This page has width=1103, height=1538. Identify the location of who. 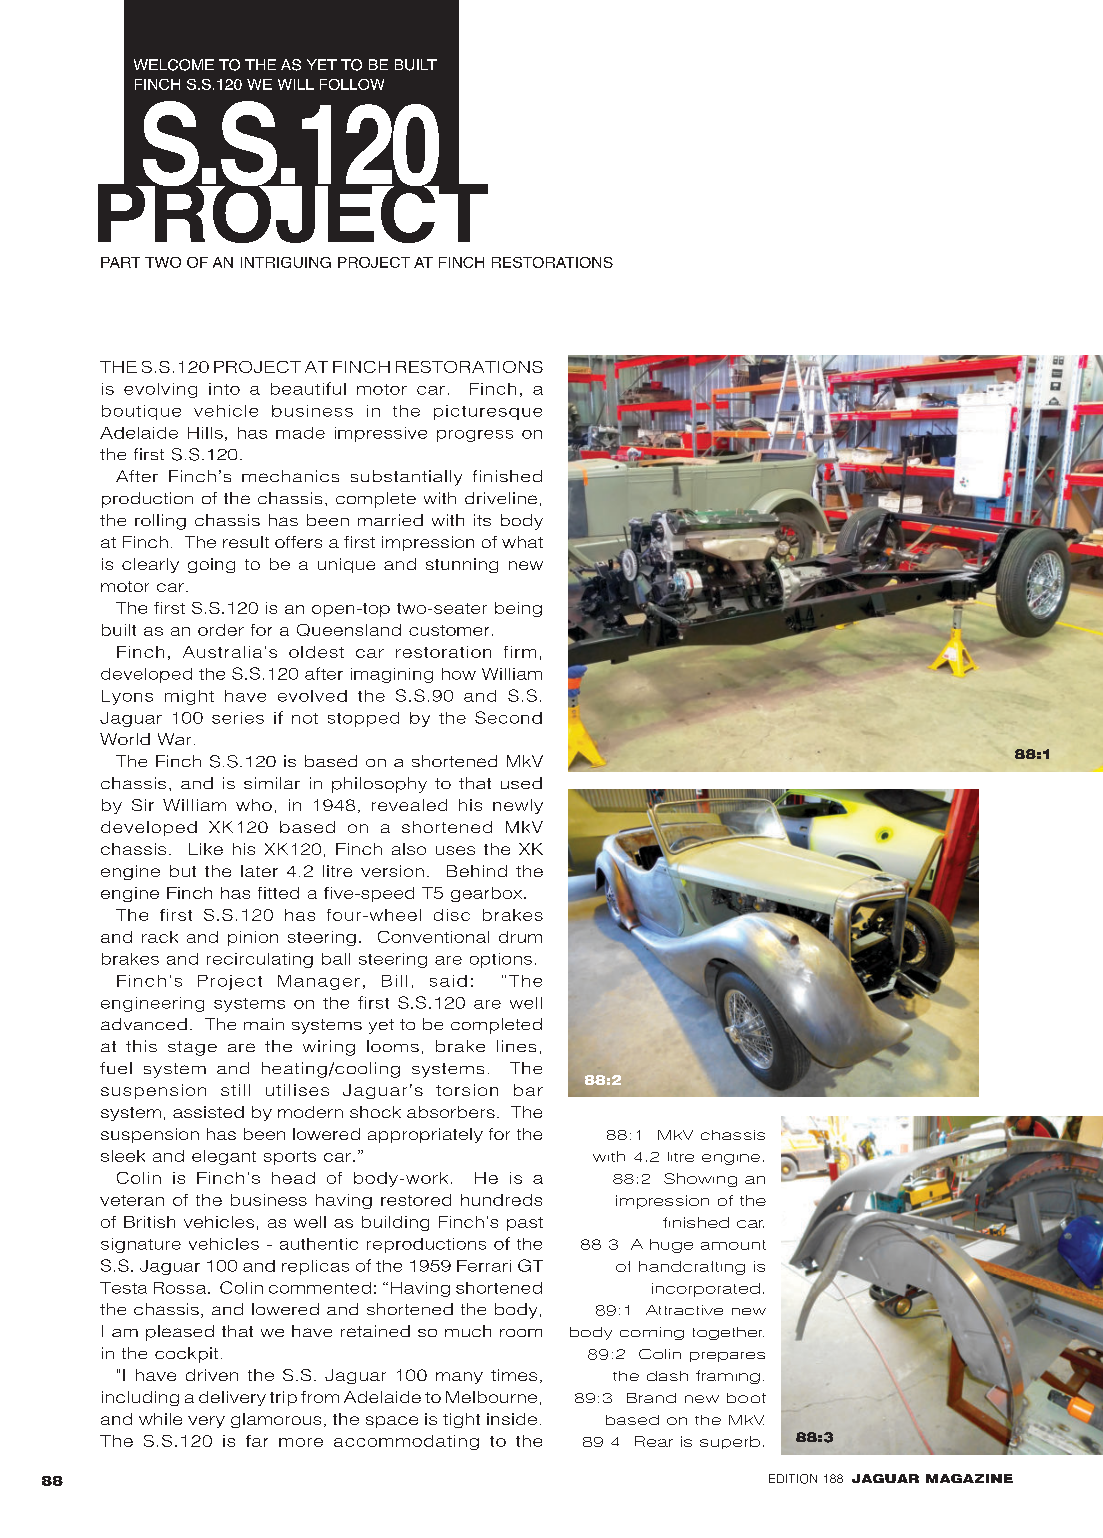
(254, 805).
